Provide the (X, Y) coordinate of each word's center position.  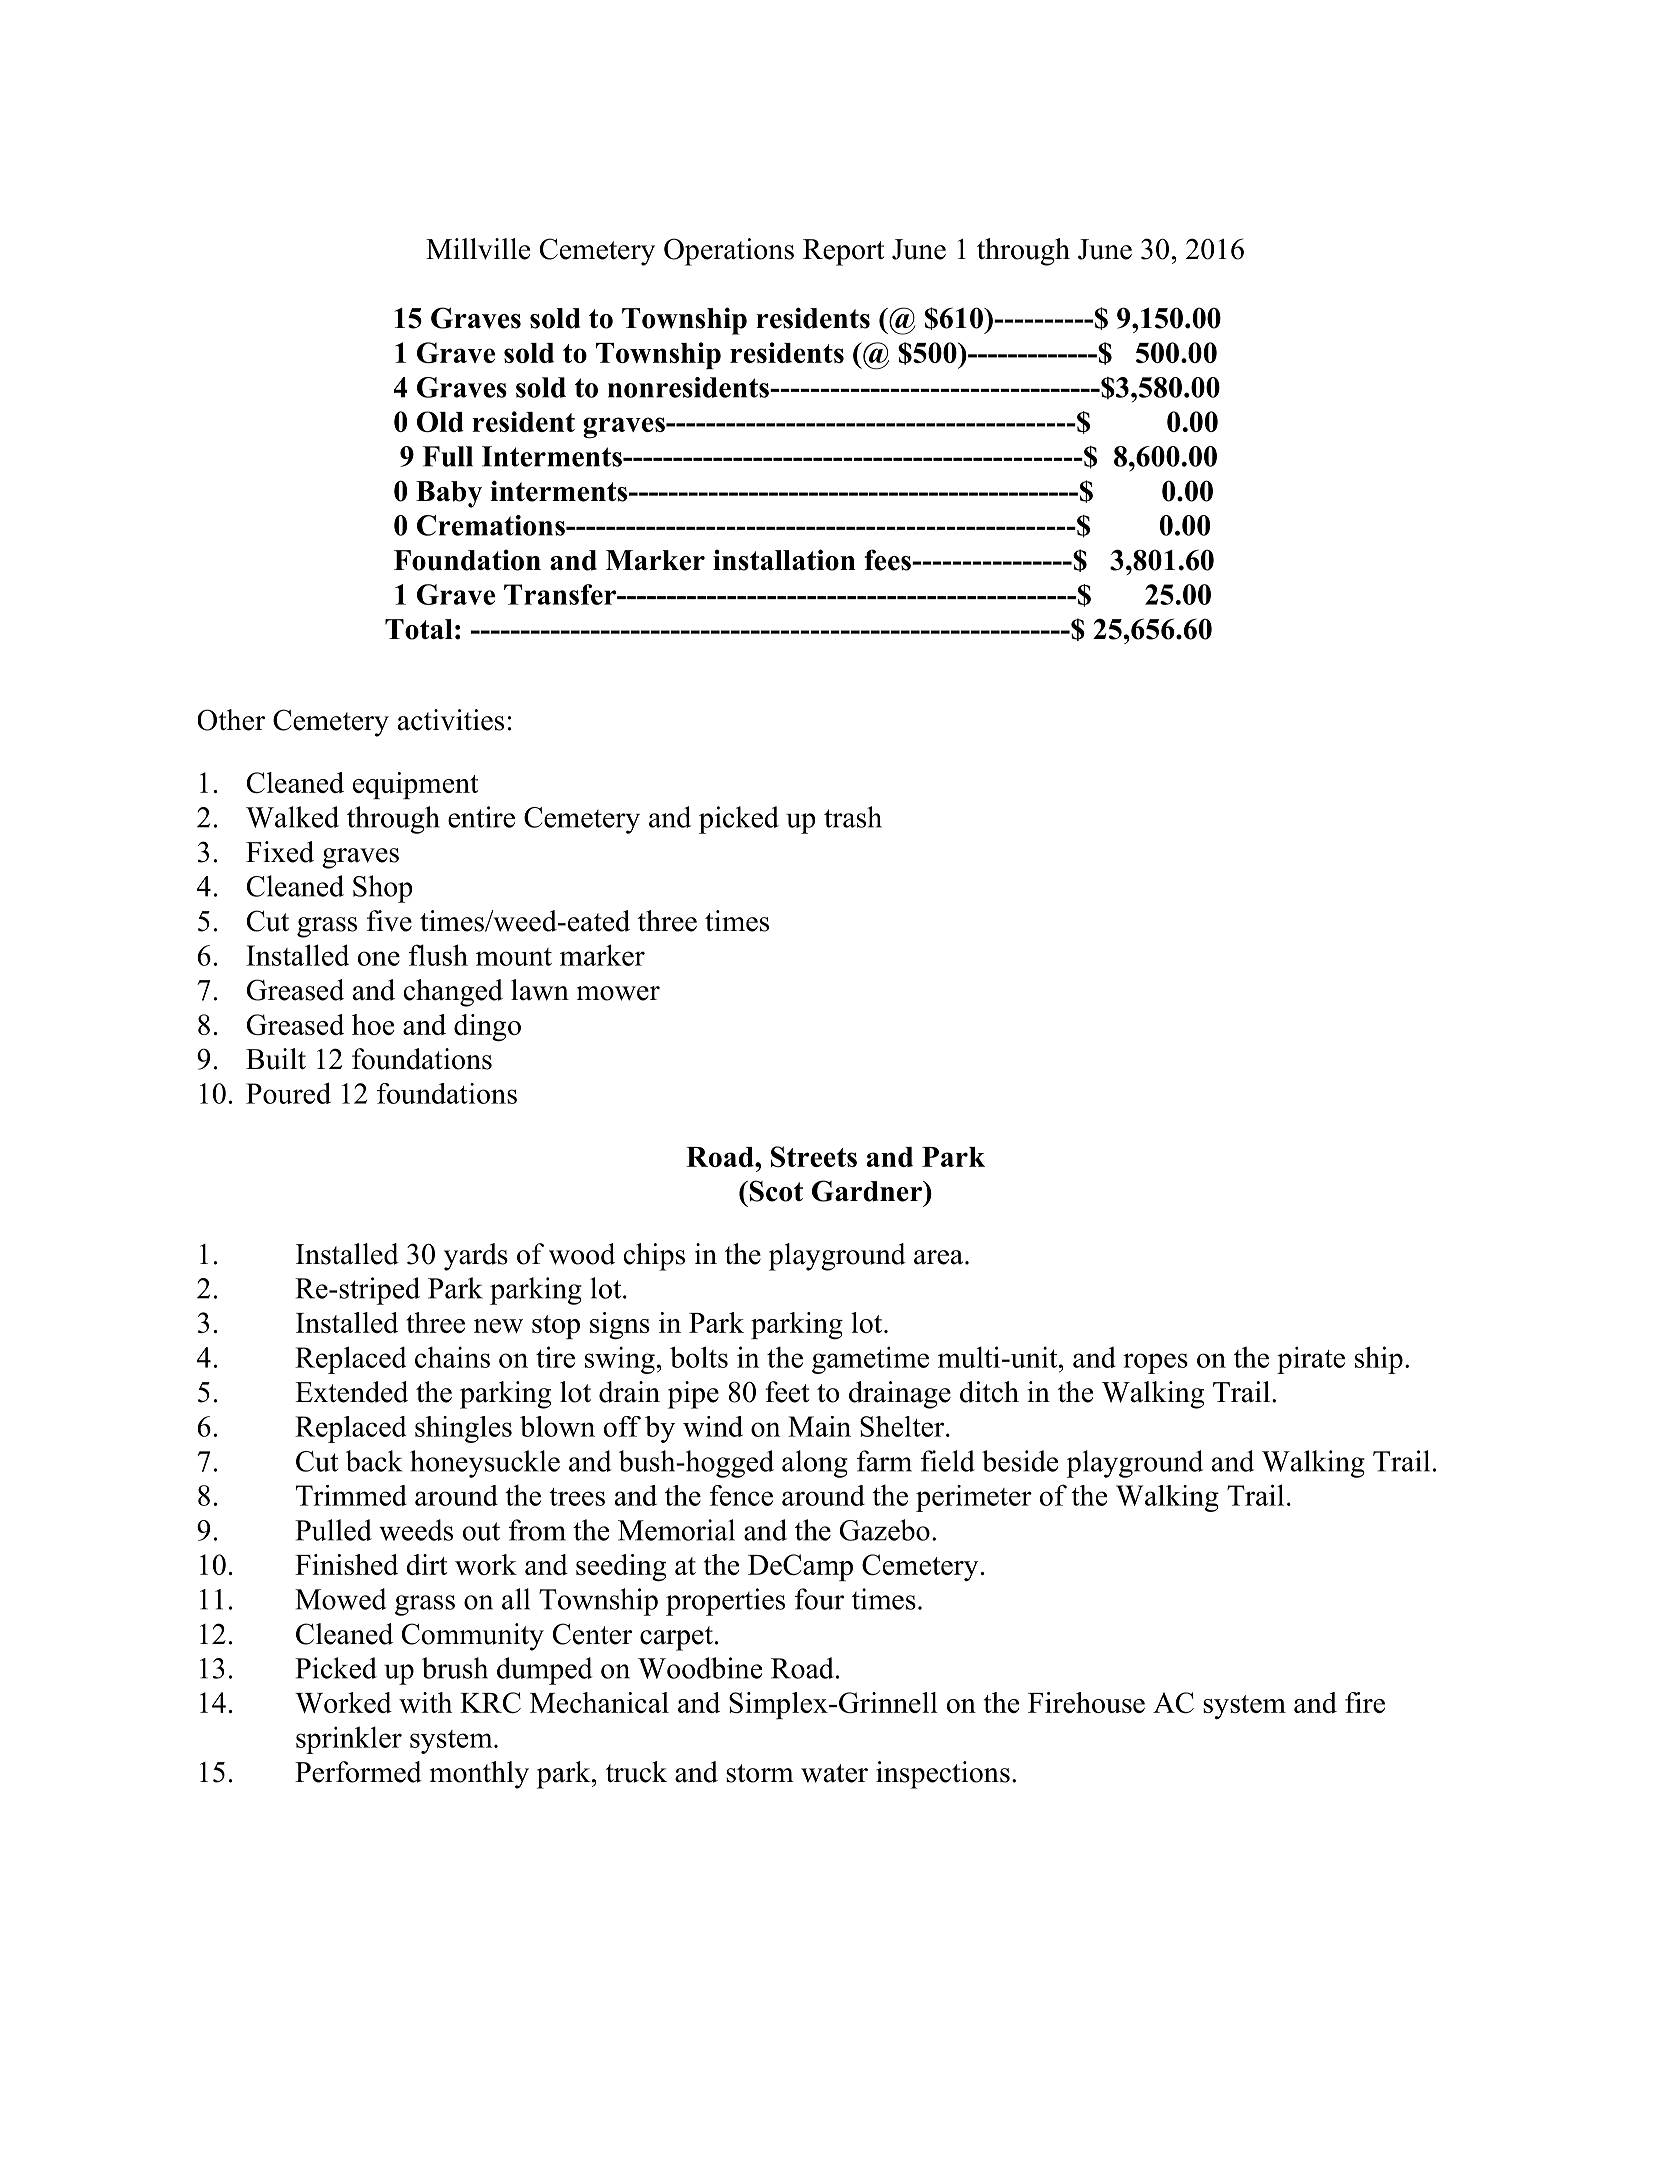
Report (843, 252)
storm (760, 1773)
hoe (373, 1024)
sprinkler (349, 1740)
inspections (943, 1775)
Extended (351, 1392)
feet (787, 1392)
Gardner (868, 1191)
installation (784, 560)
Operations (729, 252)
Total (419, 629)
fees (888, 560)
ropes (1155, 1363)
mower (618, 993)
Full (448, 456)
